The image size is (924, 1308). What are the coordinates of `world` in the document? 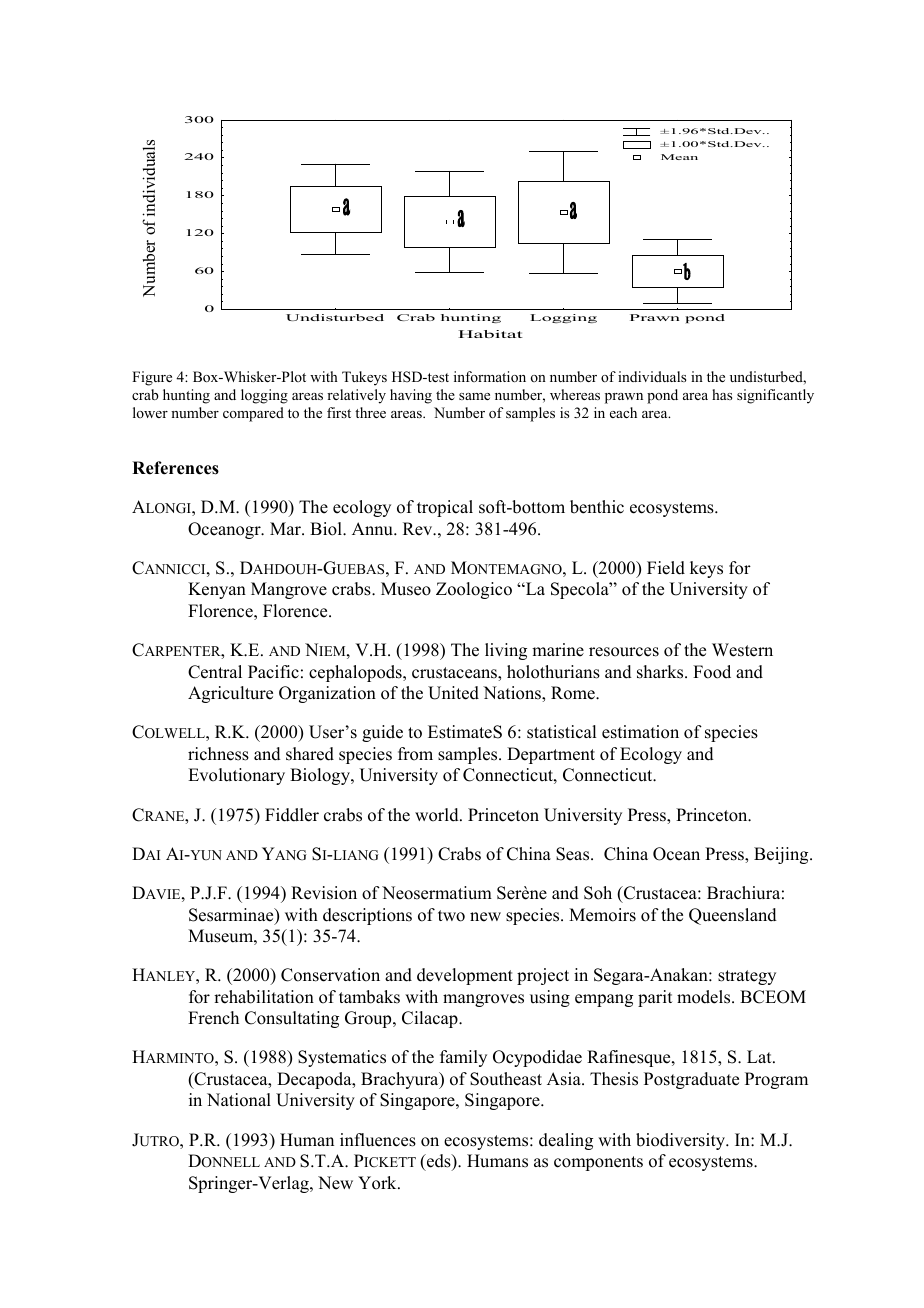 It's located at (438, 815).
